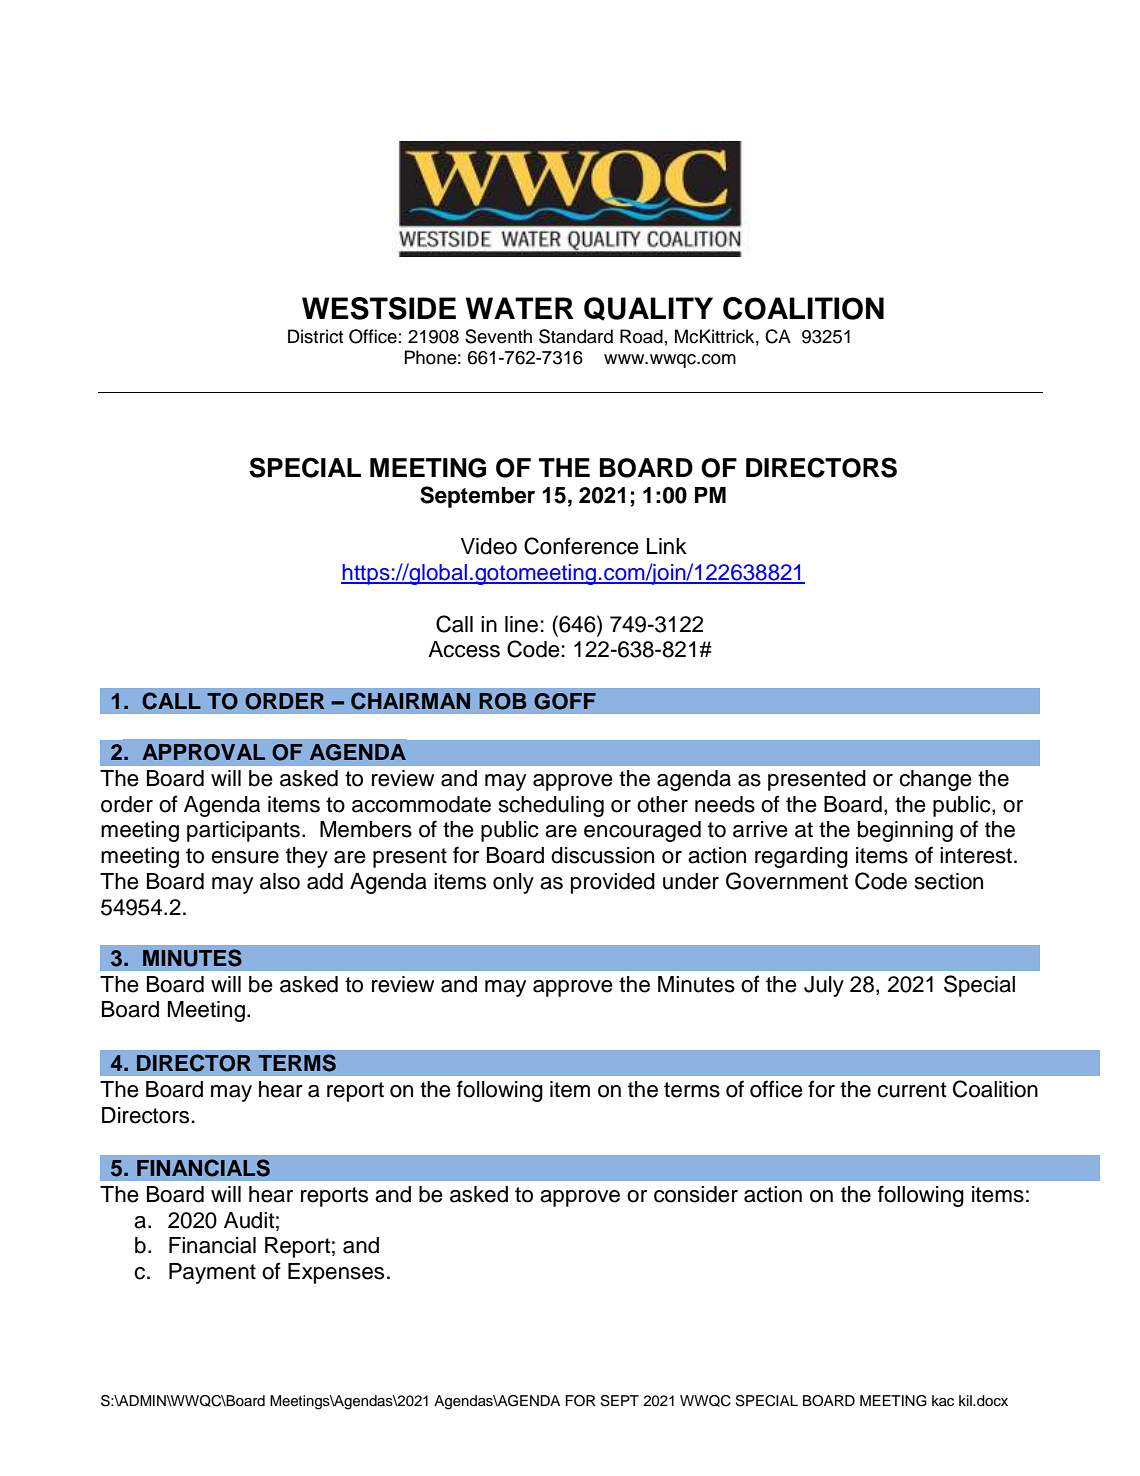  I want to click on July, so click(824, 986).
